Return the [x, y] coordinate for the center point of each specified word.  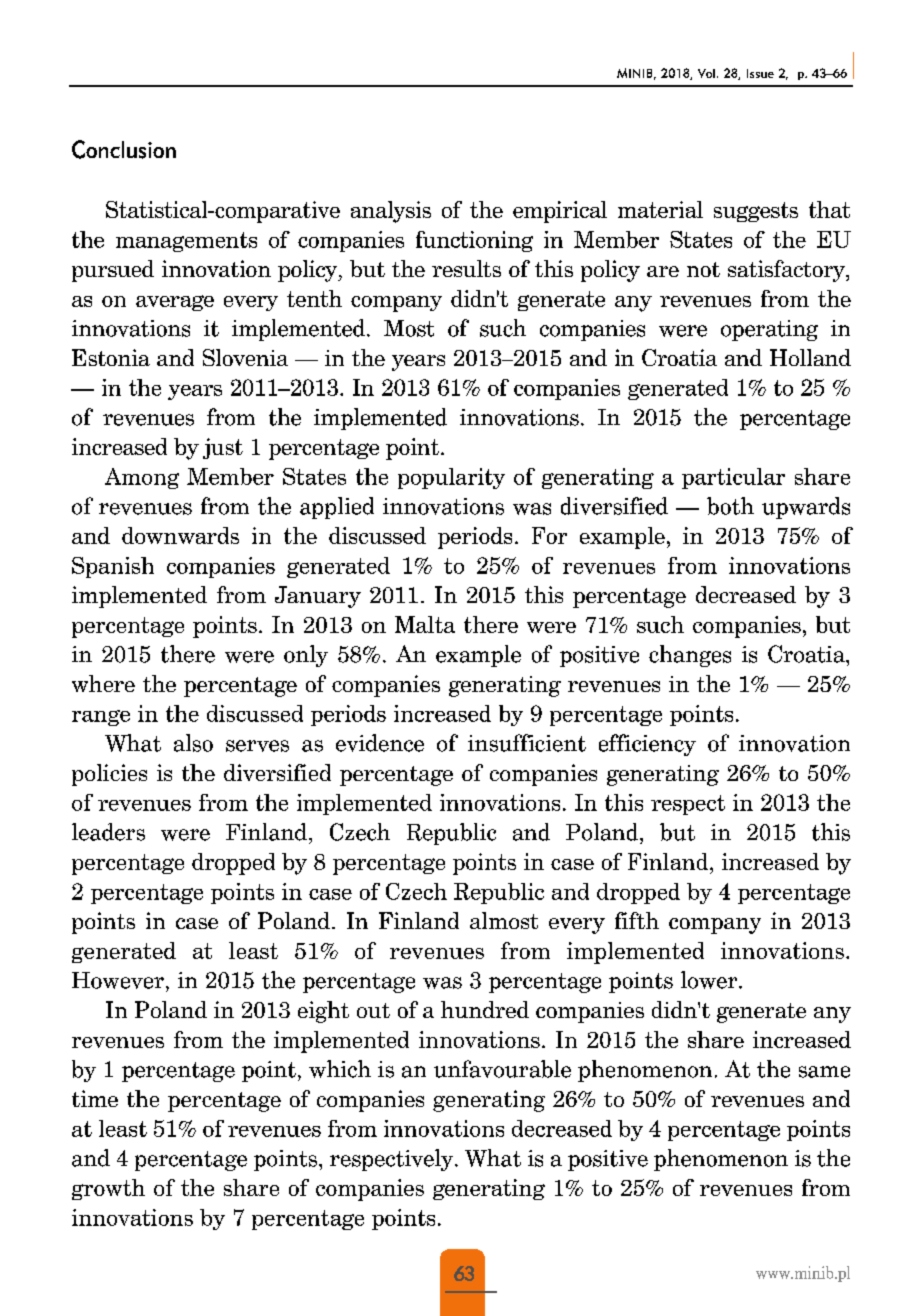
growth [108, 1189]
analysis [391, 212]
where [103, 683]
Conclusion [124, 149]
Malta [425, 624]
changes [690, 656]
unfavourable [502, 1069]
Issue [760, 73]
